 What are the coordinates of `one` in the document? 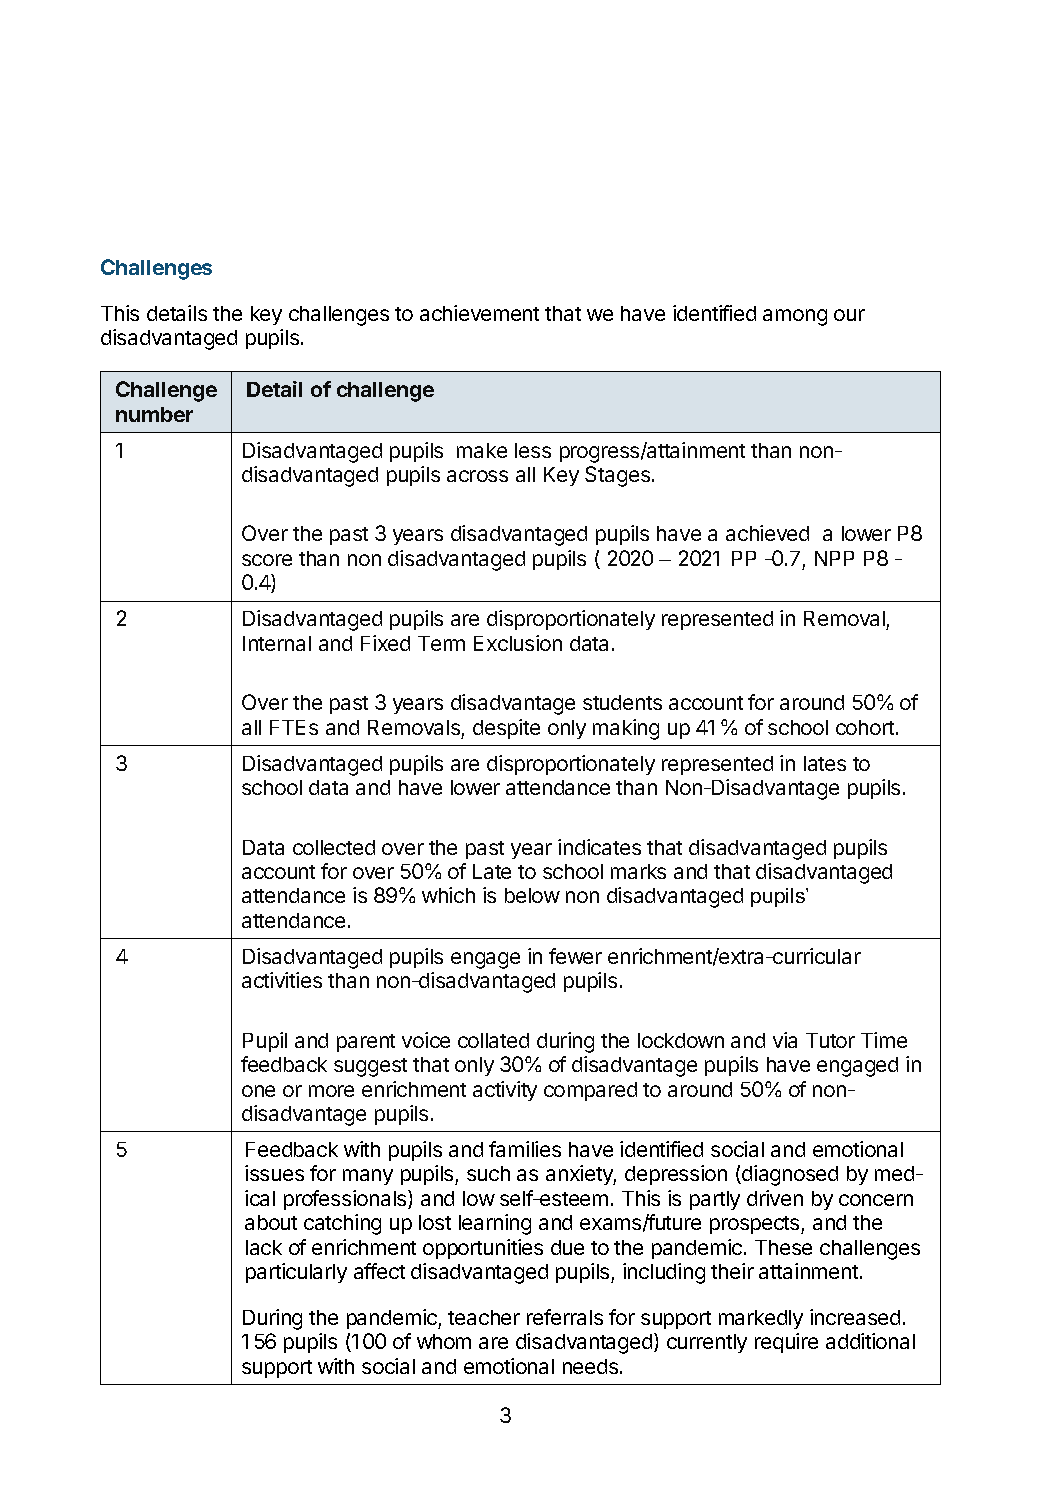 It's located at (258, 1091).
